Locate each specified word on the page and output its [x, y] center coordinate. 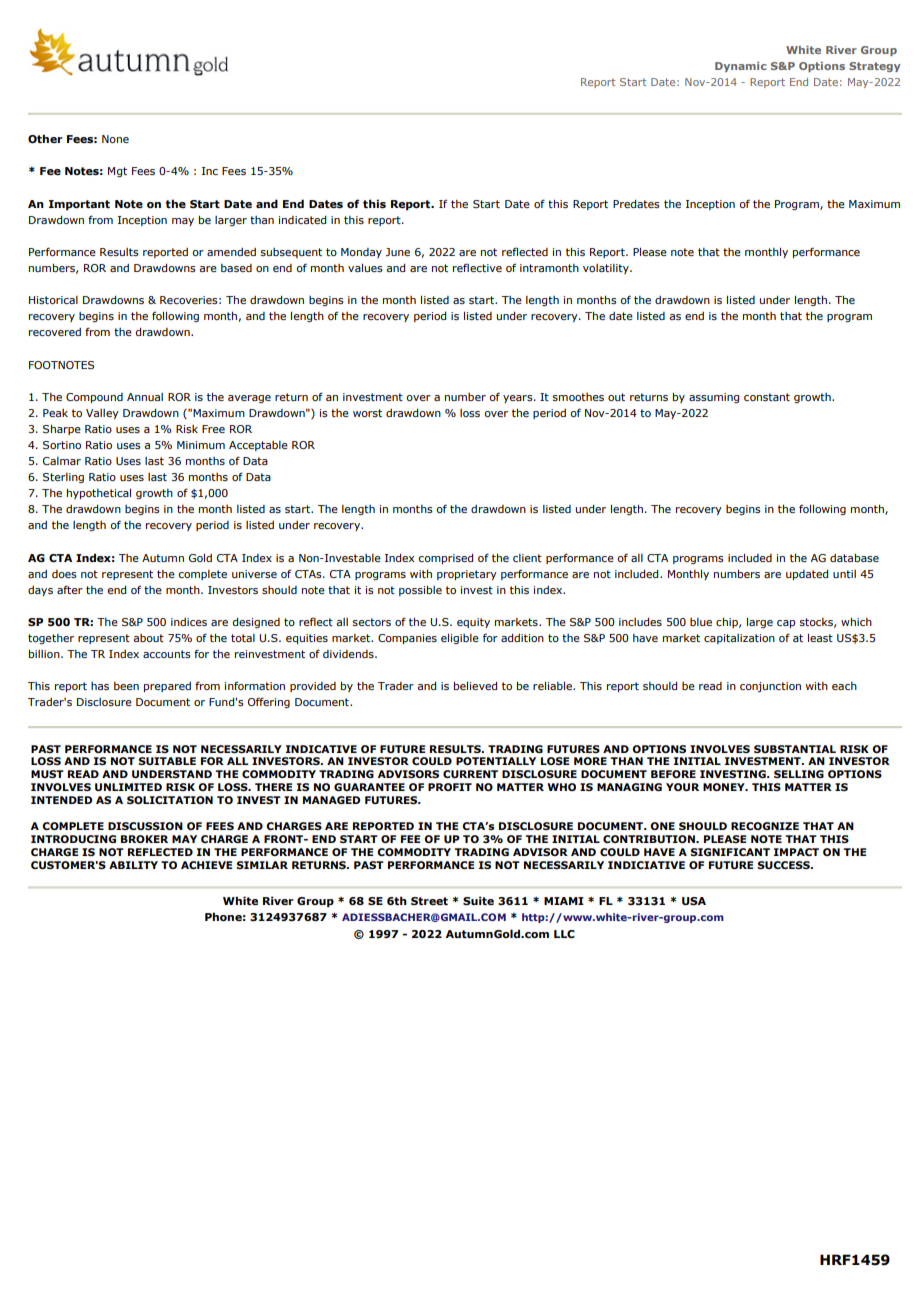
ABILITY [133, 865]
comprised [445, 559]
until [844, 574]
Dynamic [740, 67]
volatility [607, 269]
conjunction [770, 687]
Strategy [875, 67]
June [398, 252]
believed [475, 686]
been [126, 686]
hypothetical [99, 494]
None [115, 139]
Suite [478, 900]
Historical [53, 300]
